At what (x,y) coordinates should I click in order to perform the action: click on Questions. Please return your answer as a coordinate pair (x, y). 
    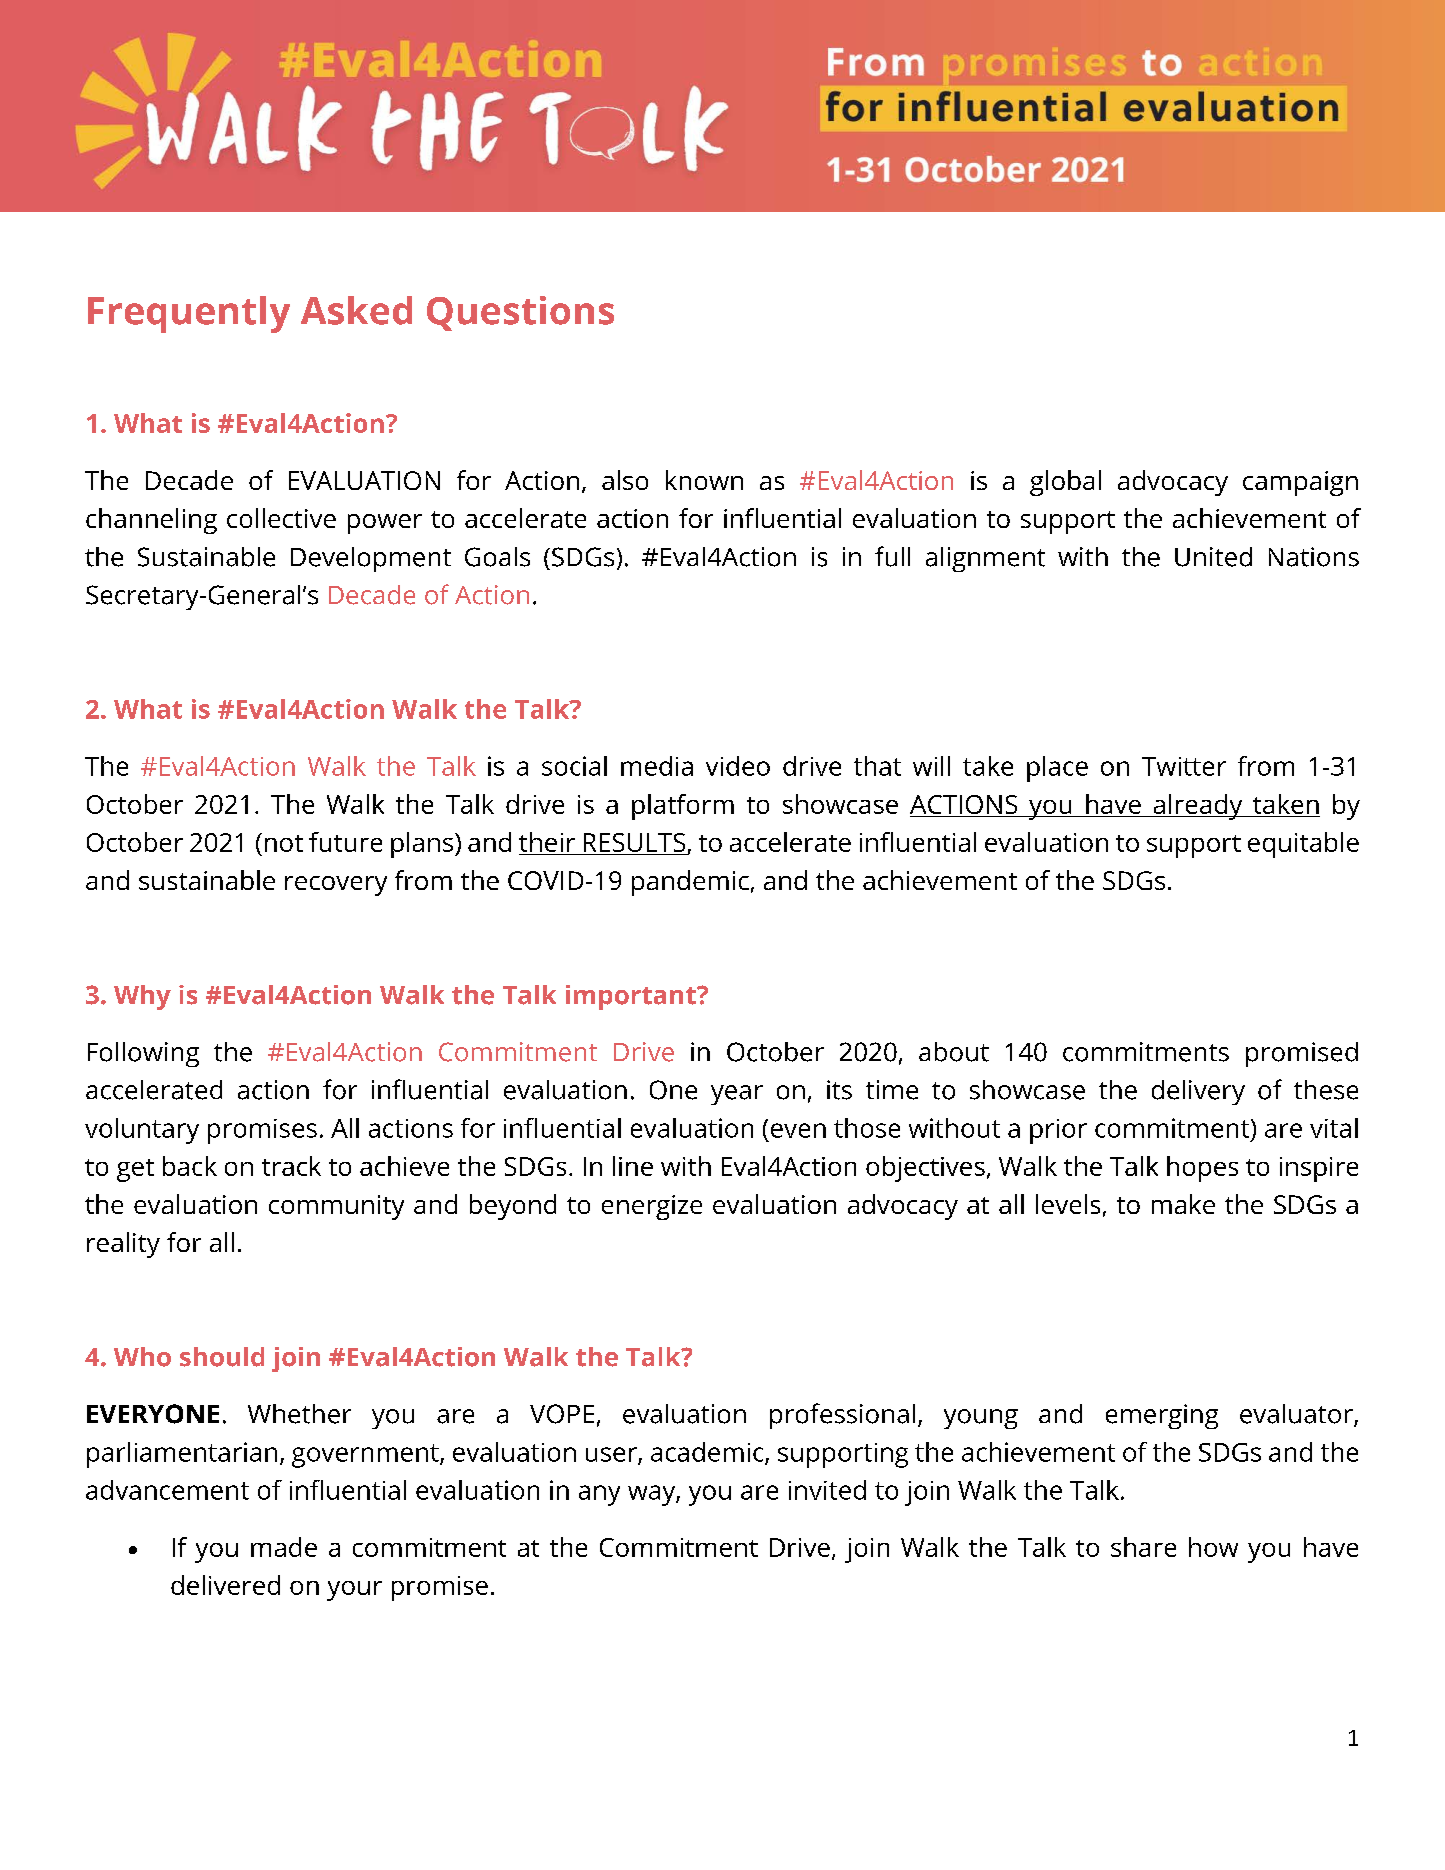
    Looking at the image, I should click on (520, 313).
